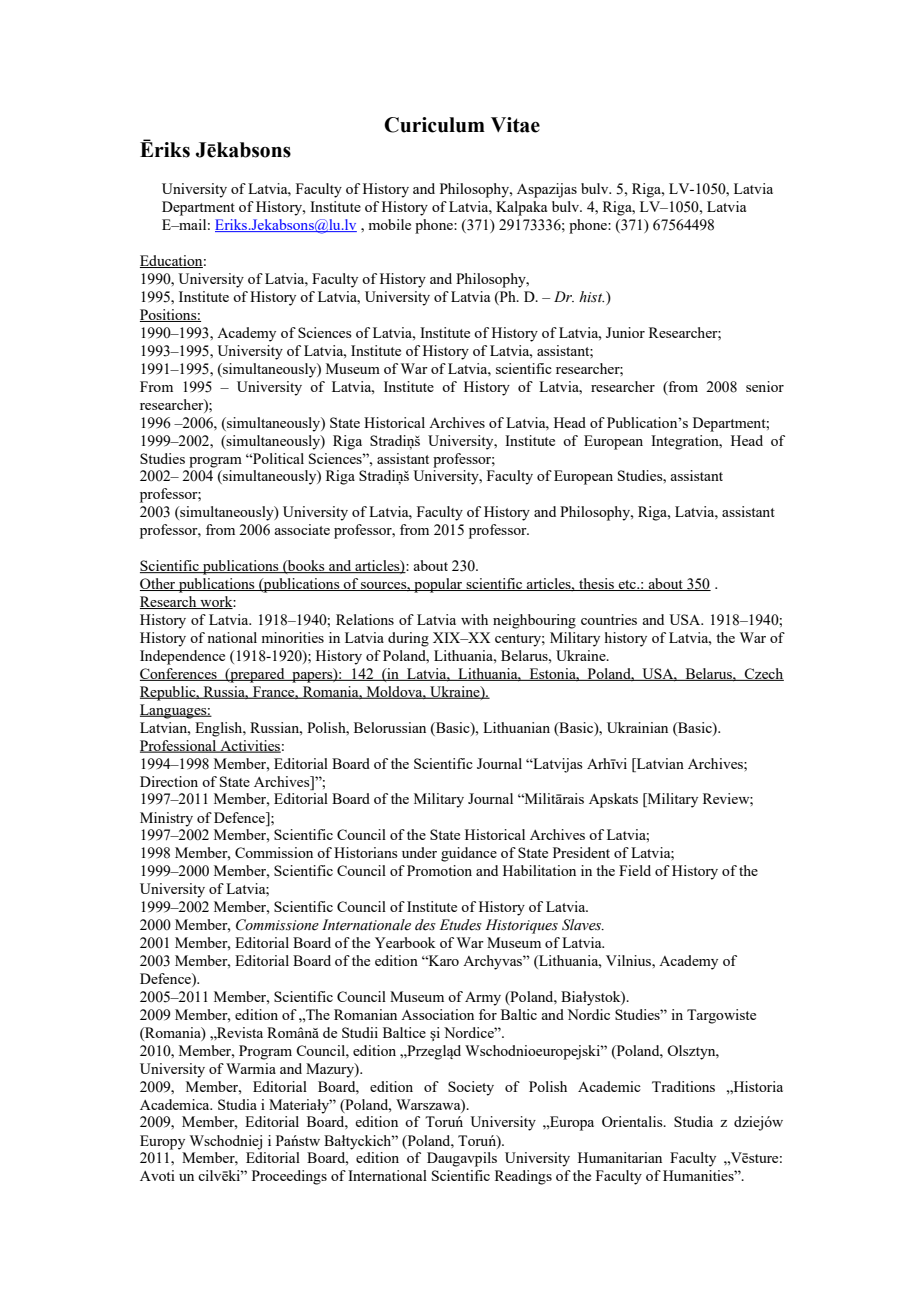 The width and height of the document is (924, 1308). Describe the element at coordinates (438, 585) in the document. I see `popular` at that location.
